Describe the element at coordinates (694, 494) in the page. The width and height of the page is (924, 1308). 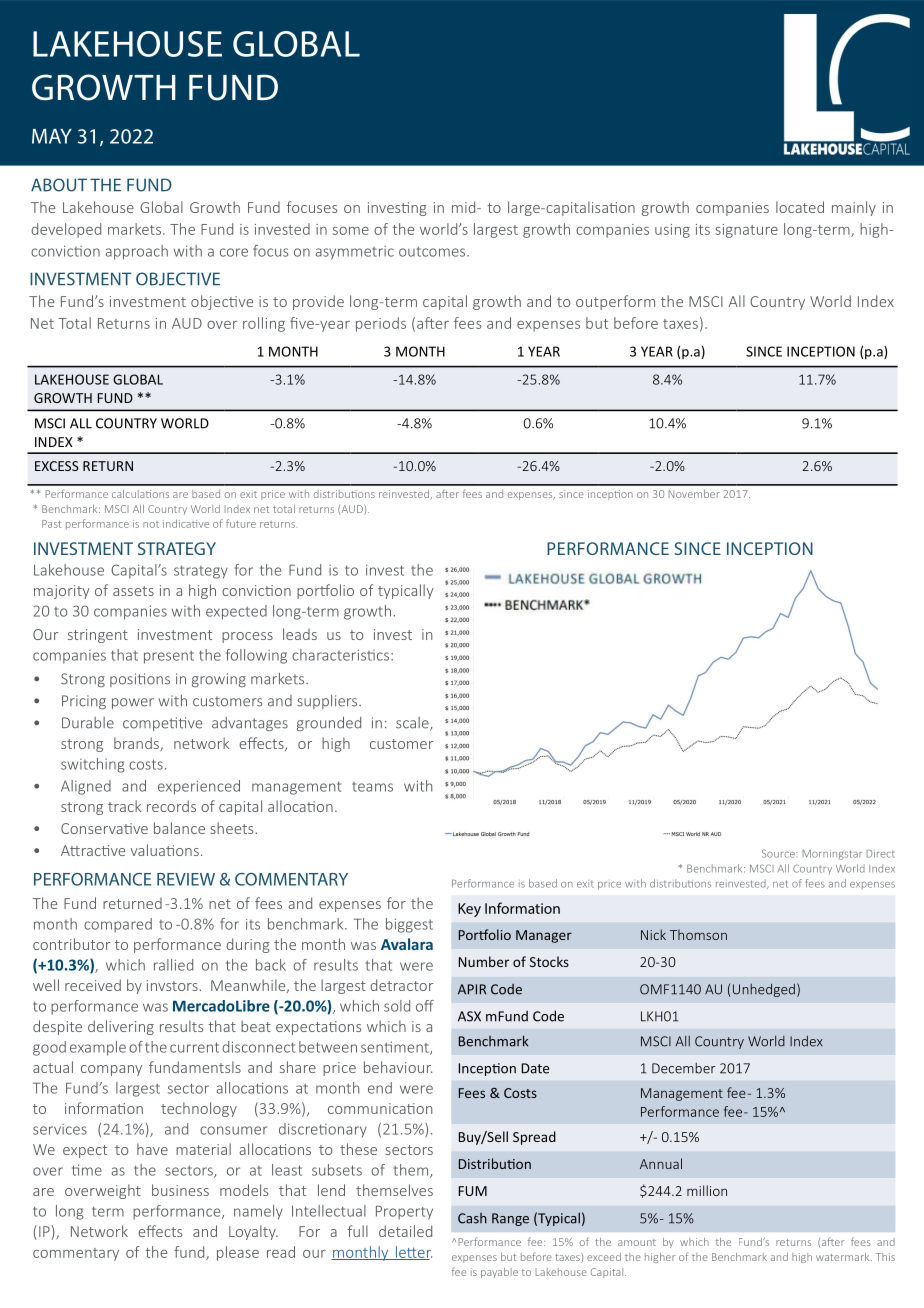
I see `November` at that location.
